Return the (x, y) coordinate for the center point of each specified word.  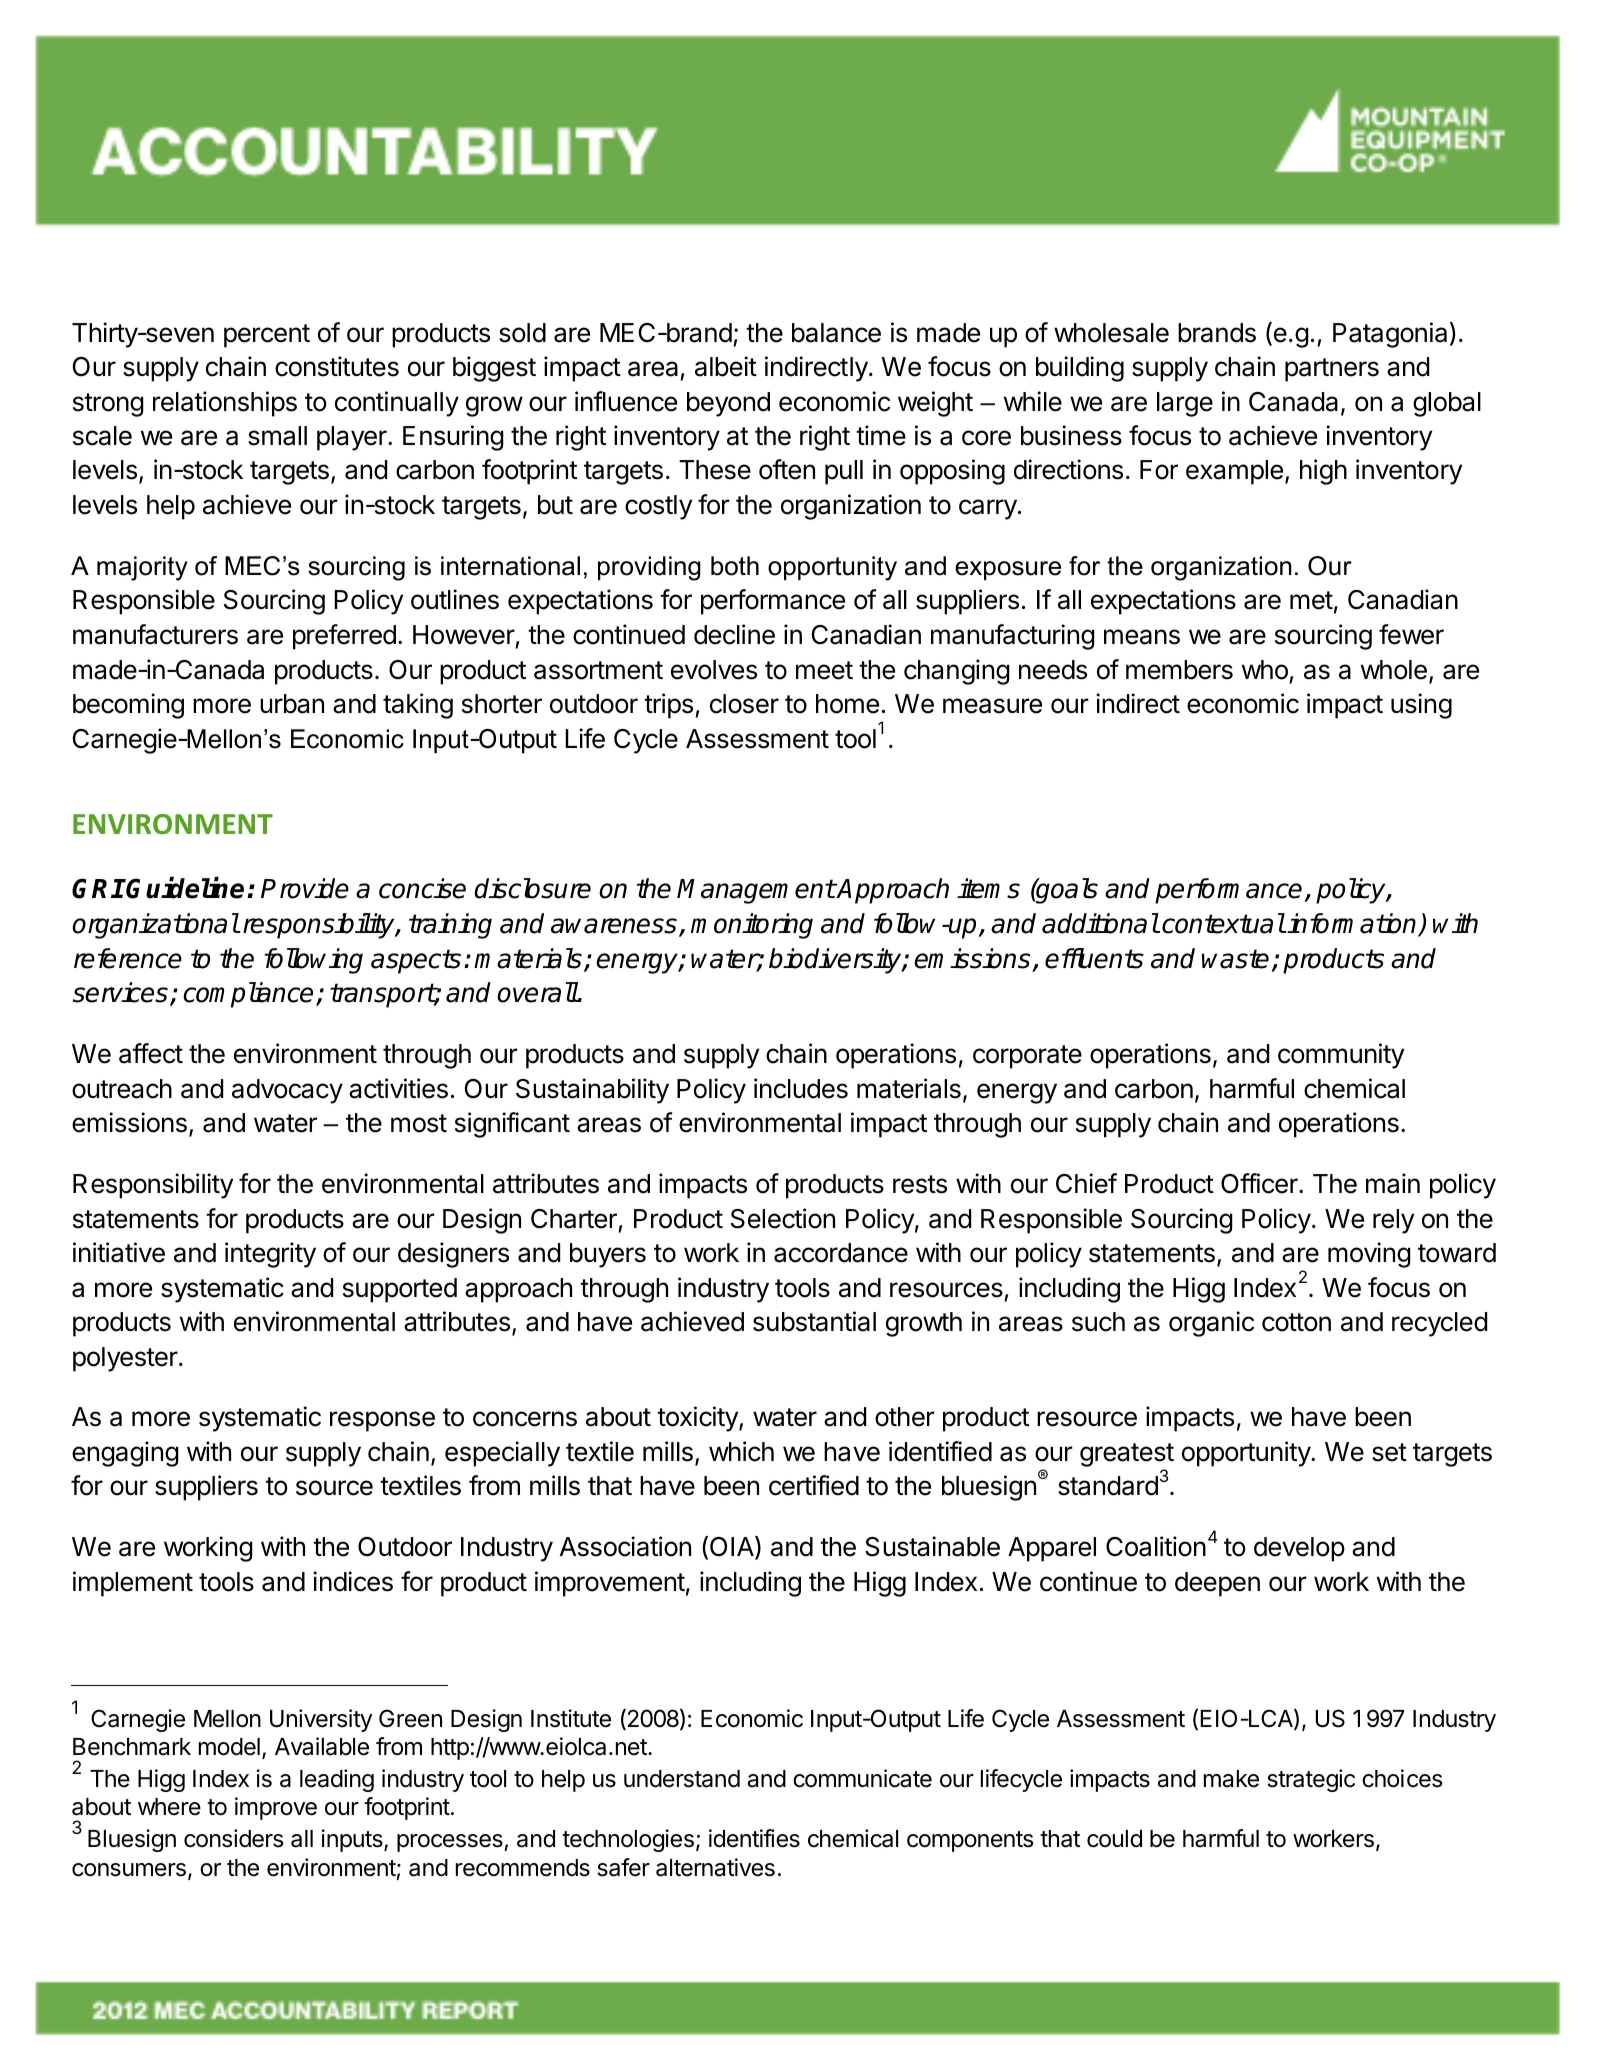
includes (801, 1088)
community (1341, 1056)
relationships (225, 404)
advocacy (287, 1091)
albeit (726, 366)
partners (1332, 370)
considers (233, 1838)
